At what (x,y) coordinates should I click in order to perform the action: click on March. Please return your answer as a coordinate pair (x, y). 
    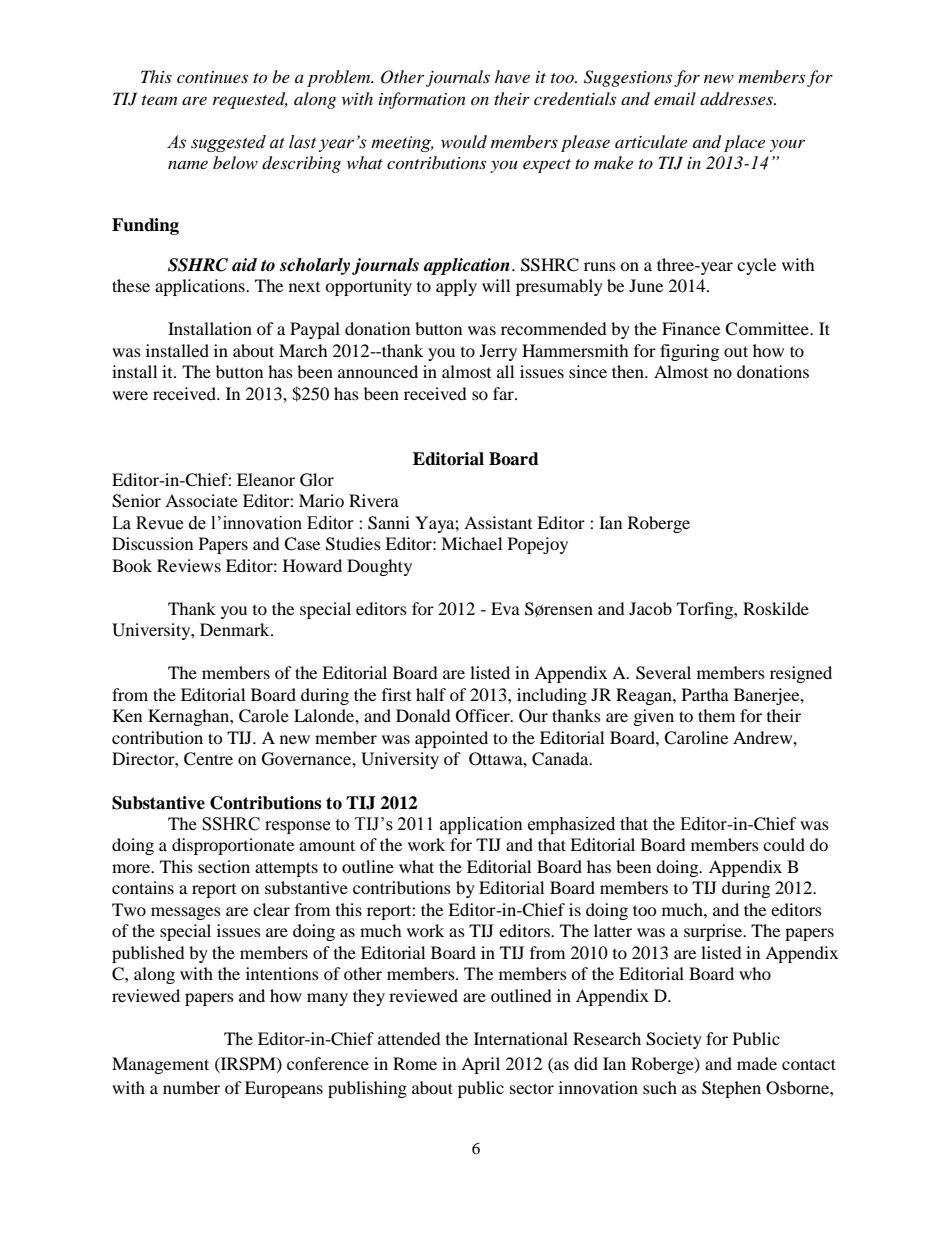
    Looking at the image, I should click on (303, 350).
